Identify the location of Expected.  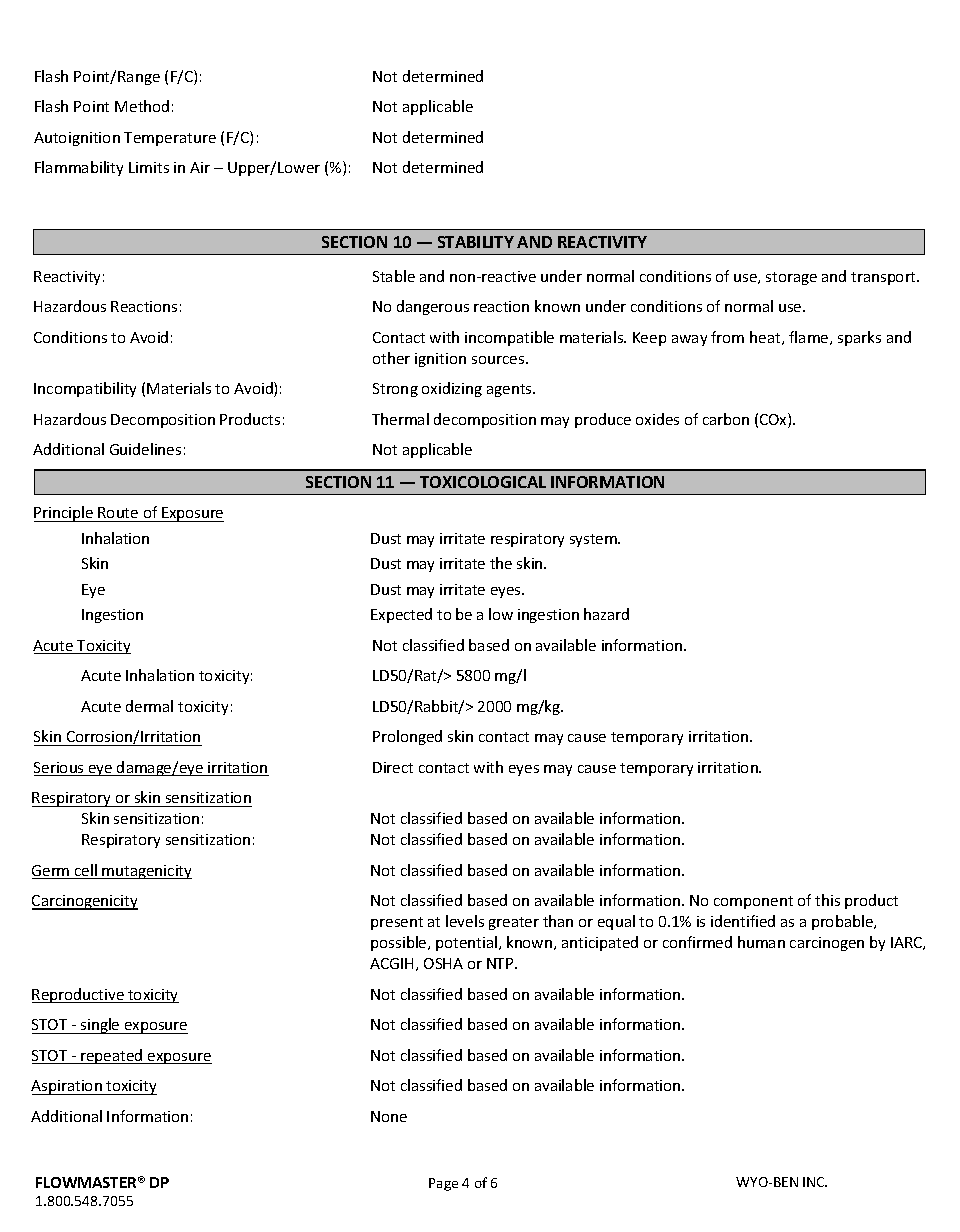
(401, 615).
